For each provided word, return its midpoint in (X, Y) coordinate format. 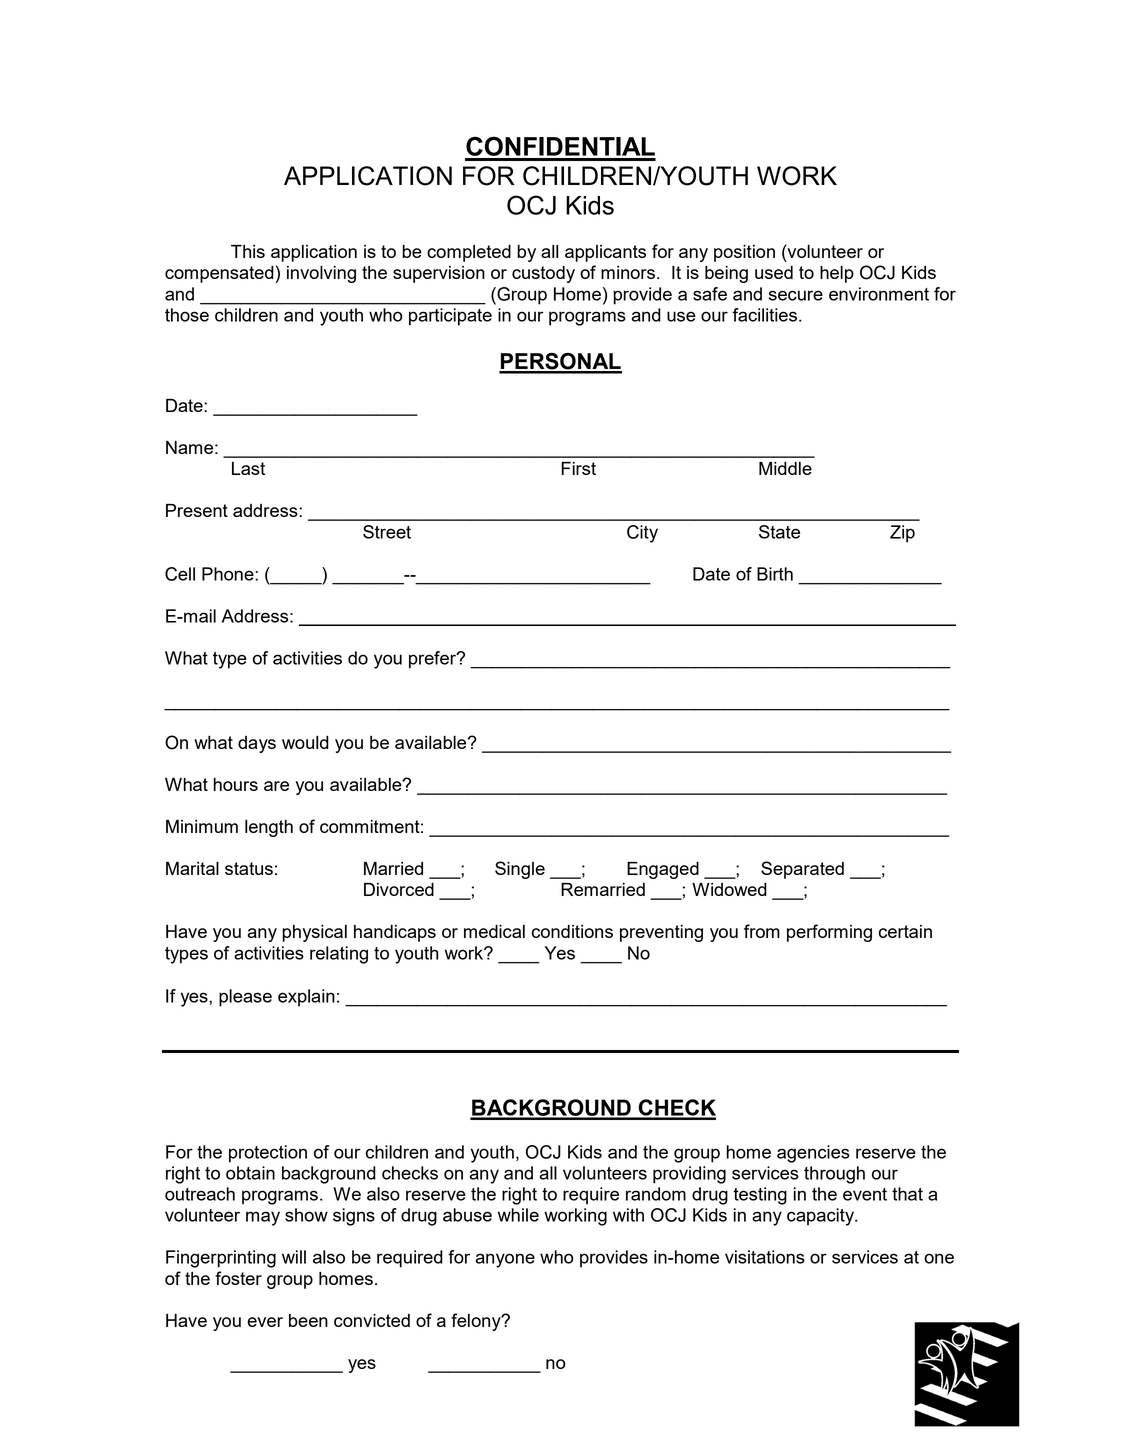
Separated (802, 870)
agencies (813, 1154)
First (578, 468)
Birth (775, 574)
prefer (433, 660)
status (249, 868)
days (257, 744)
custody (543, 274)
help (837, 274)
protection (268, 1154)
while (518, 1215)
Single (520, 870)
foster (238, 1278)
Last (248, 468)
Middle (785, 468)
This (248, 251)
